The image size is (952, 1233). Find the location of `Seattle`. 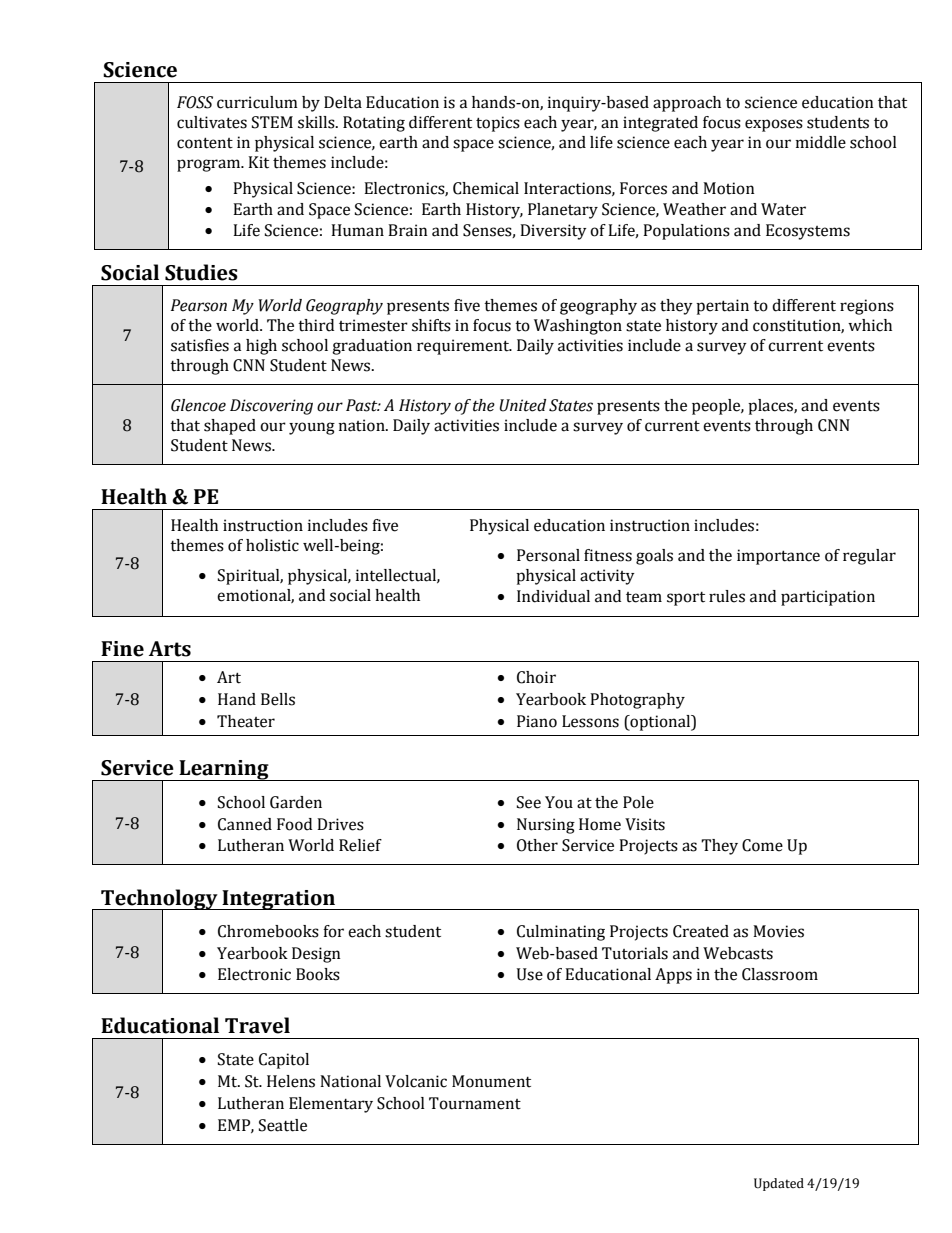

Seattle is located at coordinates (283, 1125).
